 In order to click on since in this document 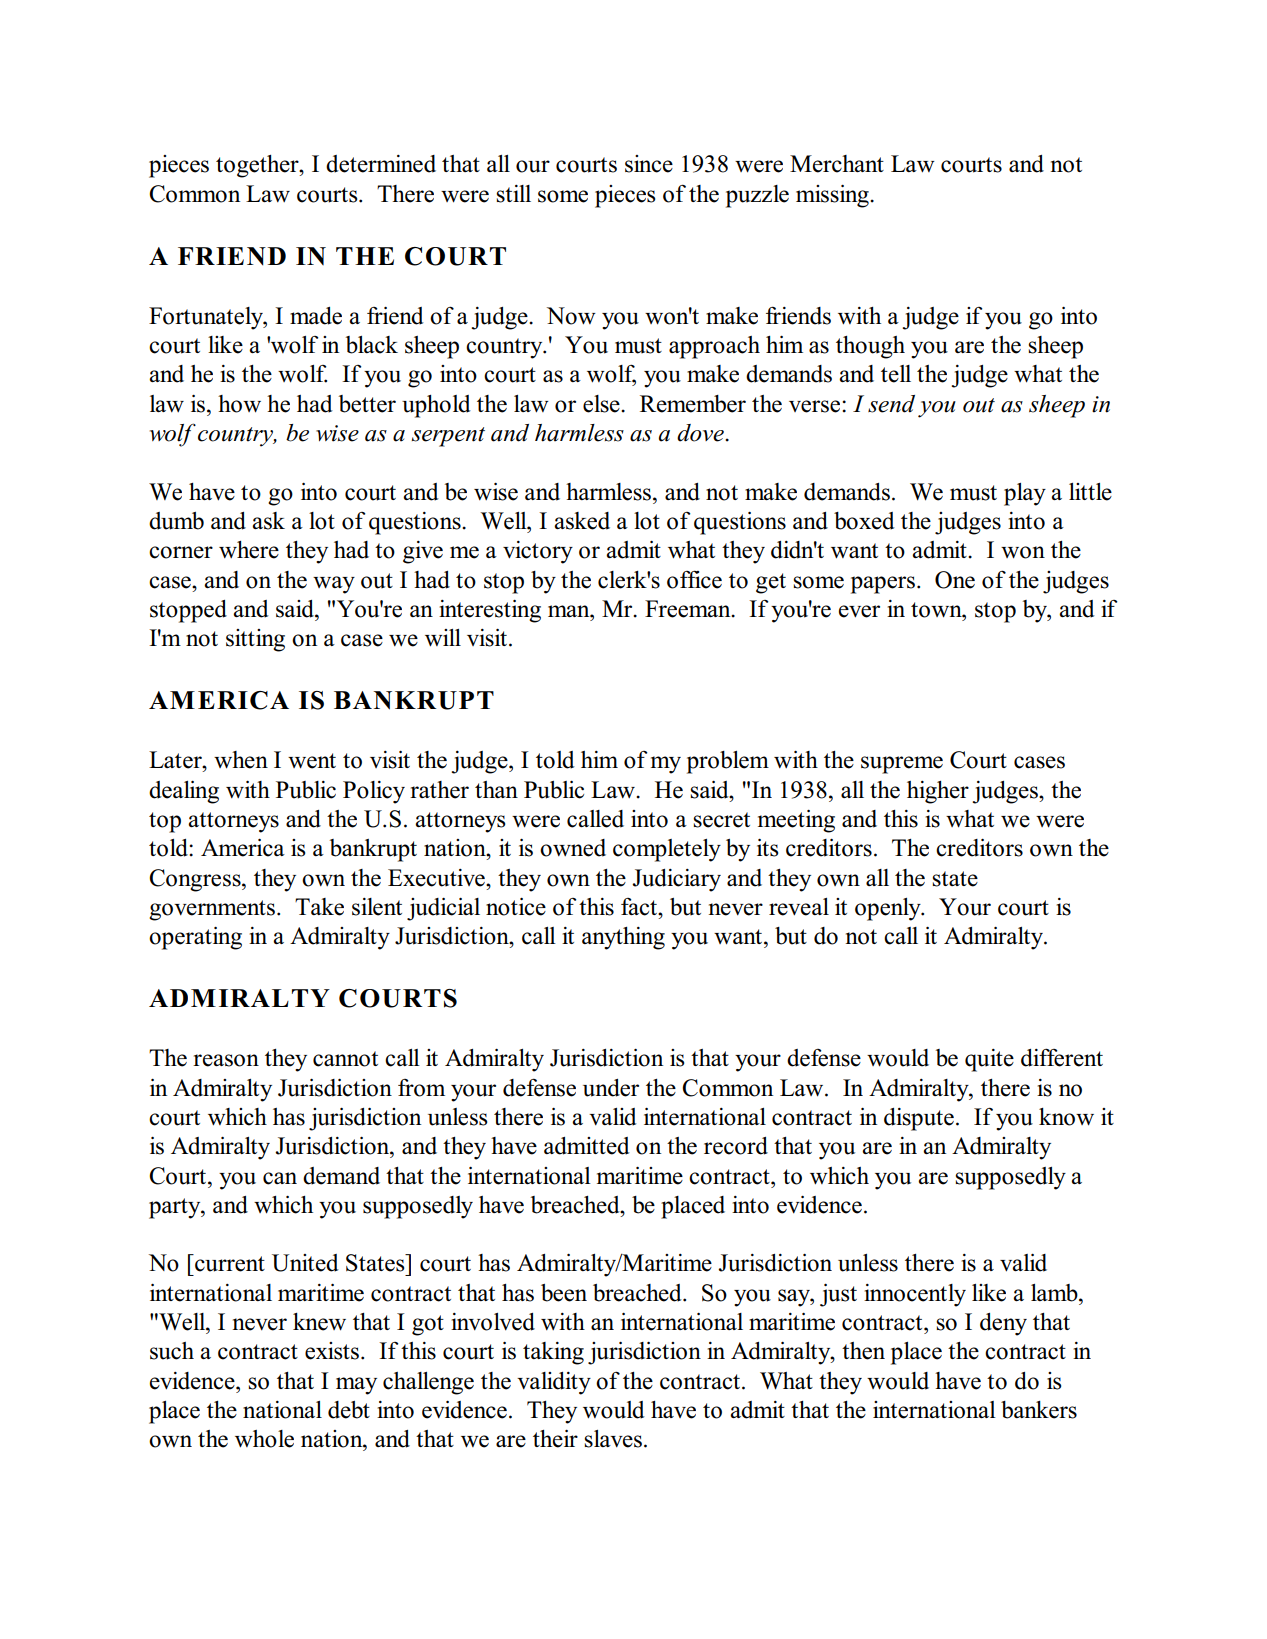, I will do `click(649, 164)`.
